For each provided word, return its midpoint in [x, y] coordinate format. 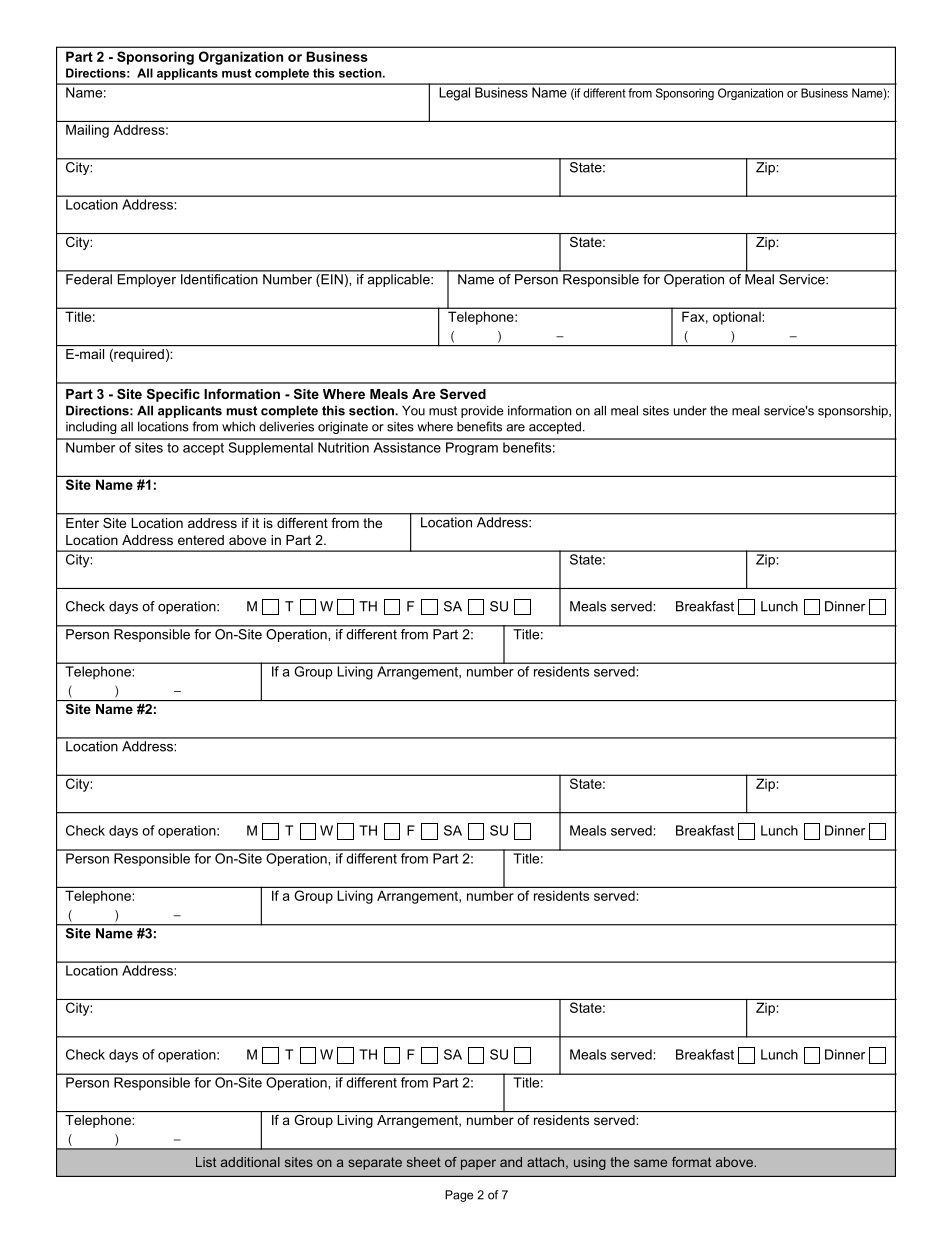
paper [478, 1164]
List [206, 1162]
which [238, 426]
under [690, 410]
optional [737, 318]
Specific [173, 395]
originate [343, 428]
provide [482, 411]
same [650, 1163]
